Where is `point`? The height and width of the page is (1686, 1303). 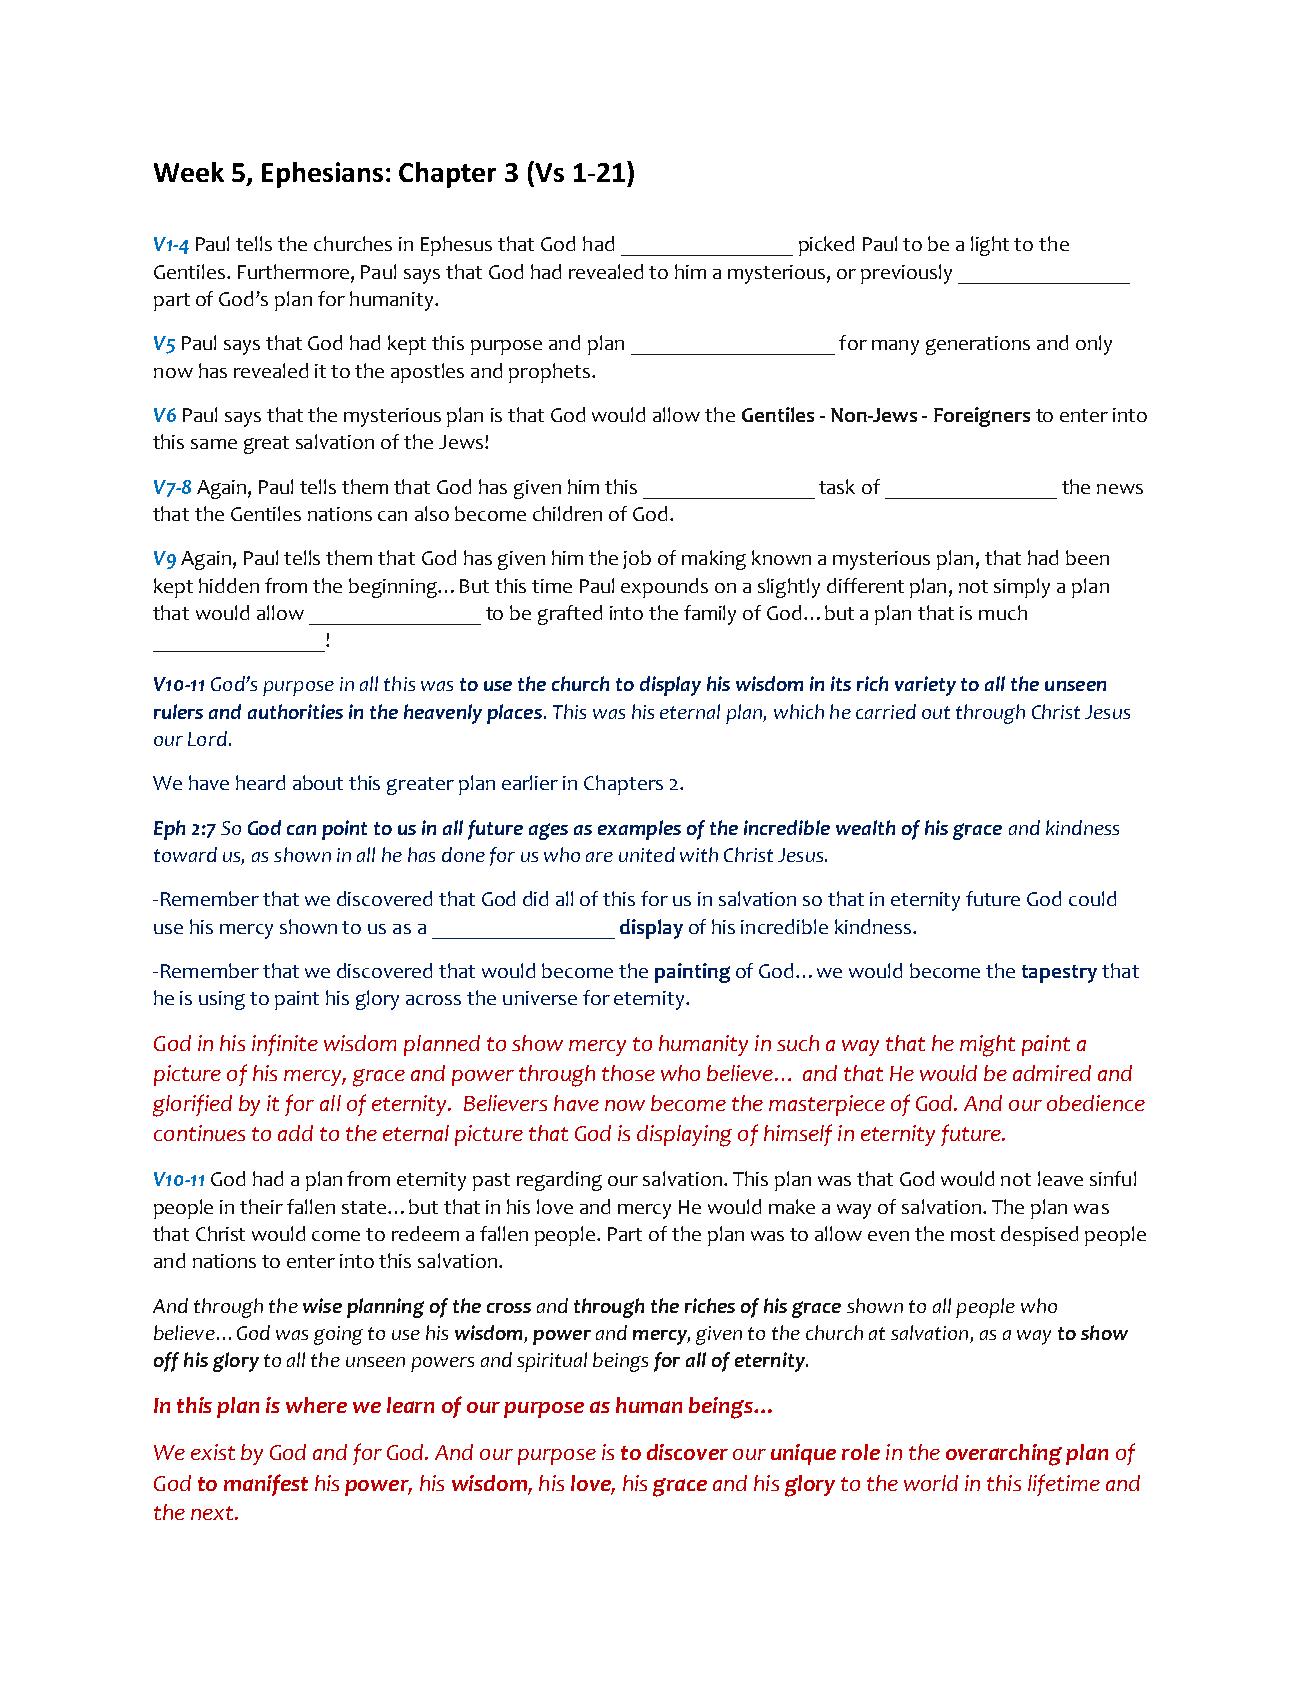 point is located at coordinates (344, 830).
